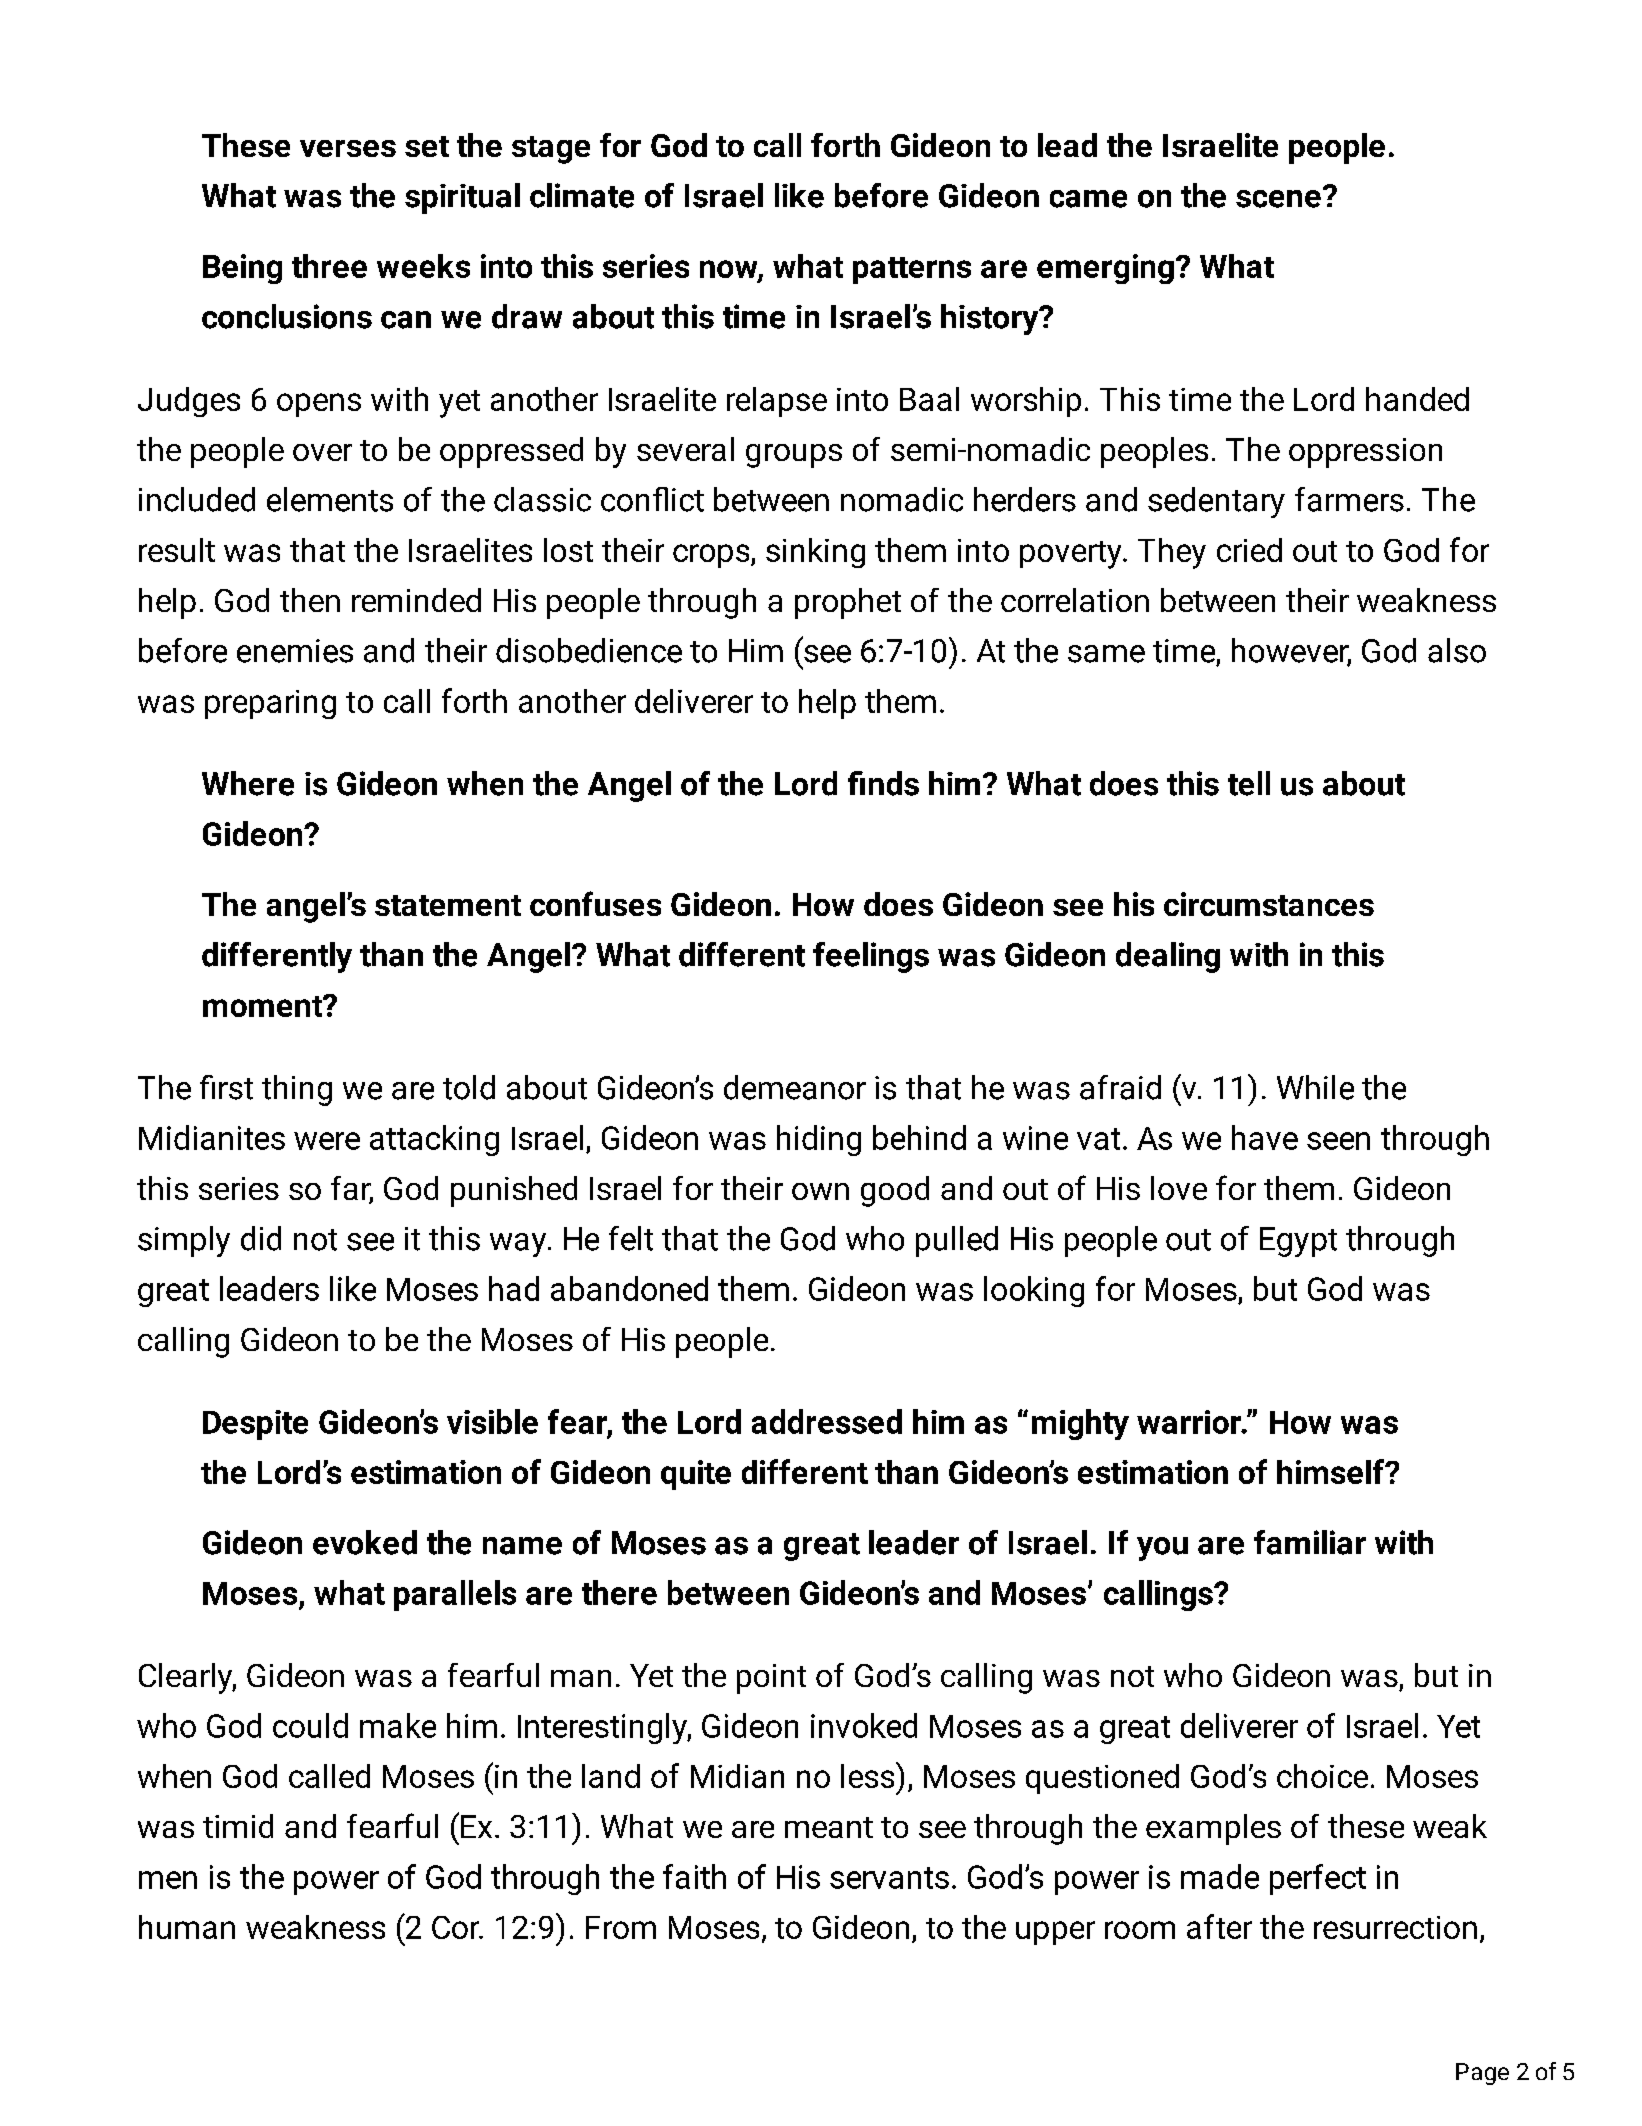  I want to click on While, so click(1315, 1087).
